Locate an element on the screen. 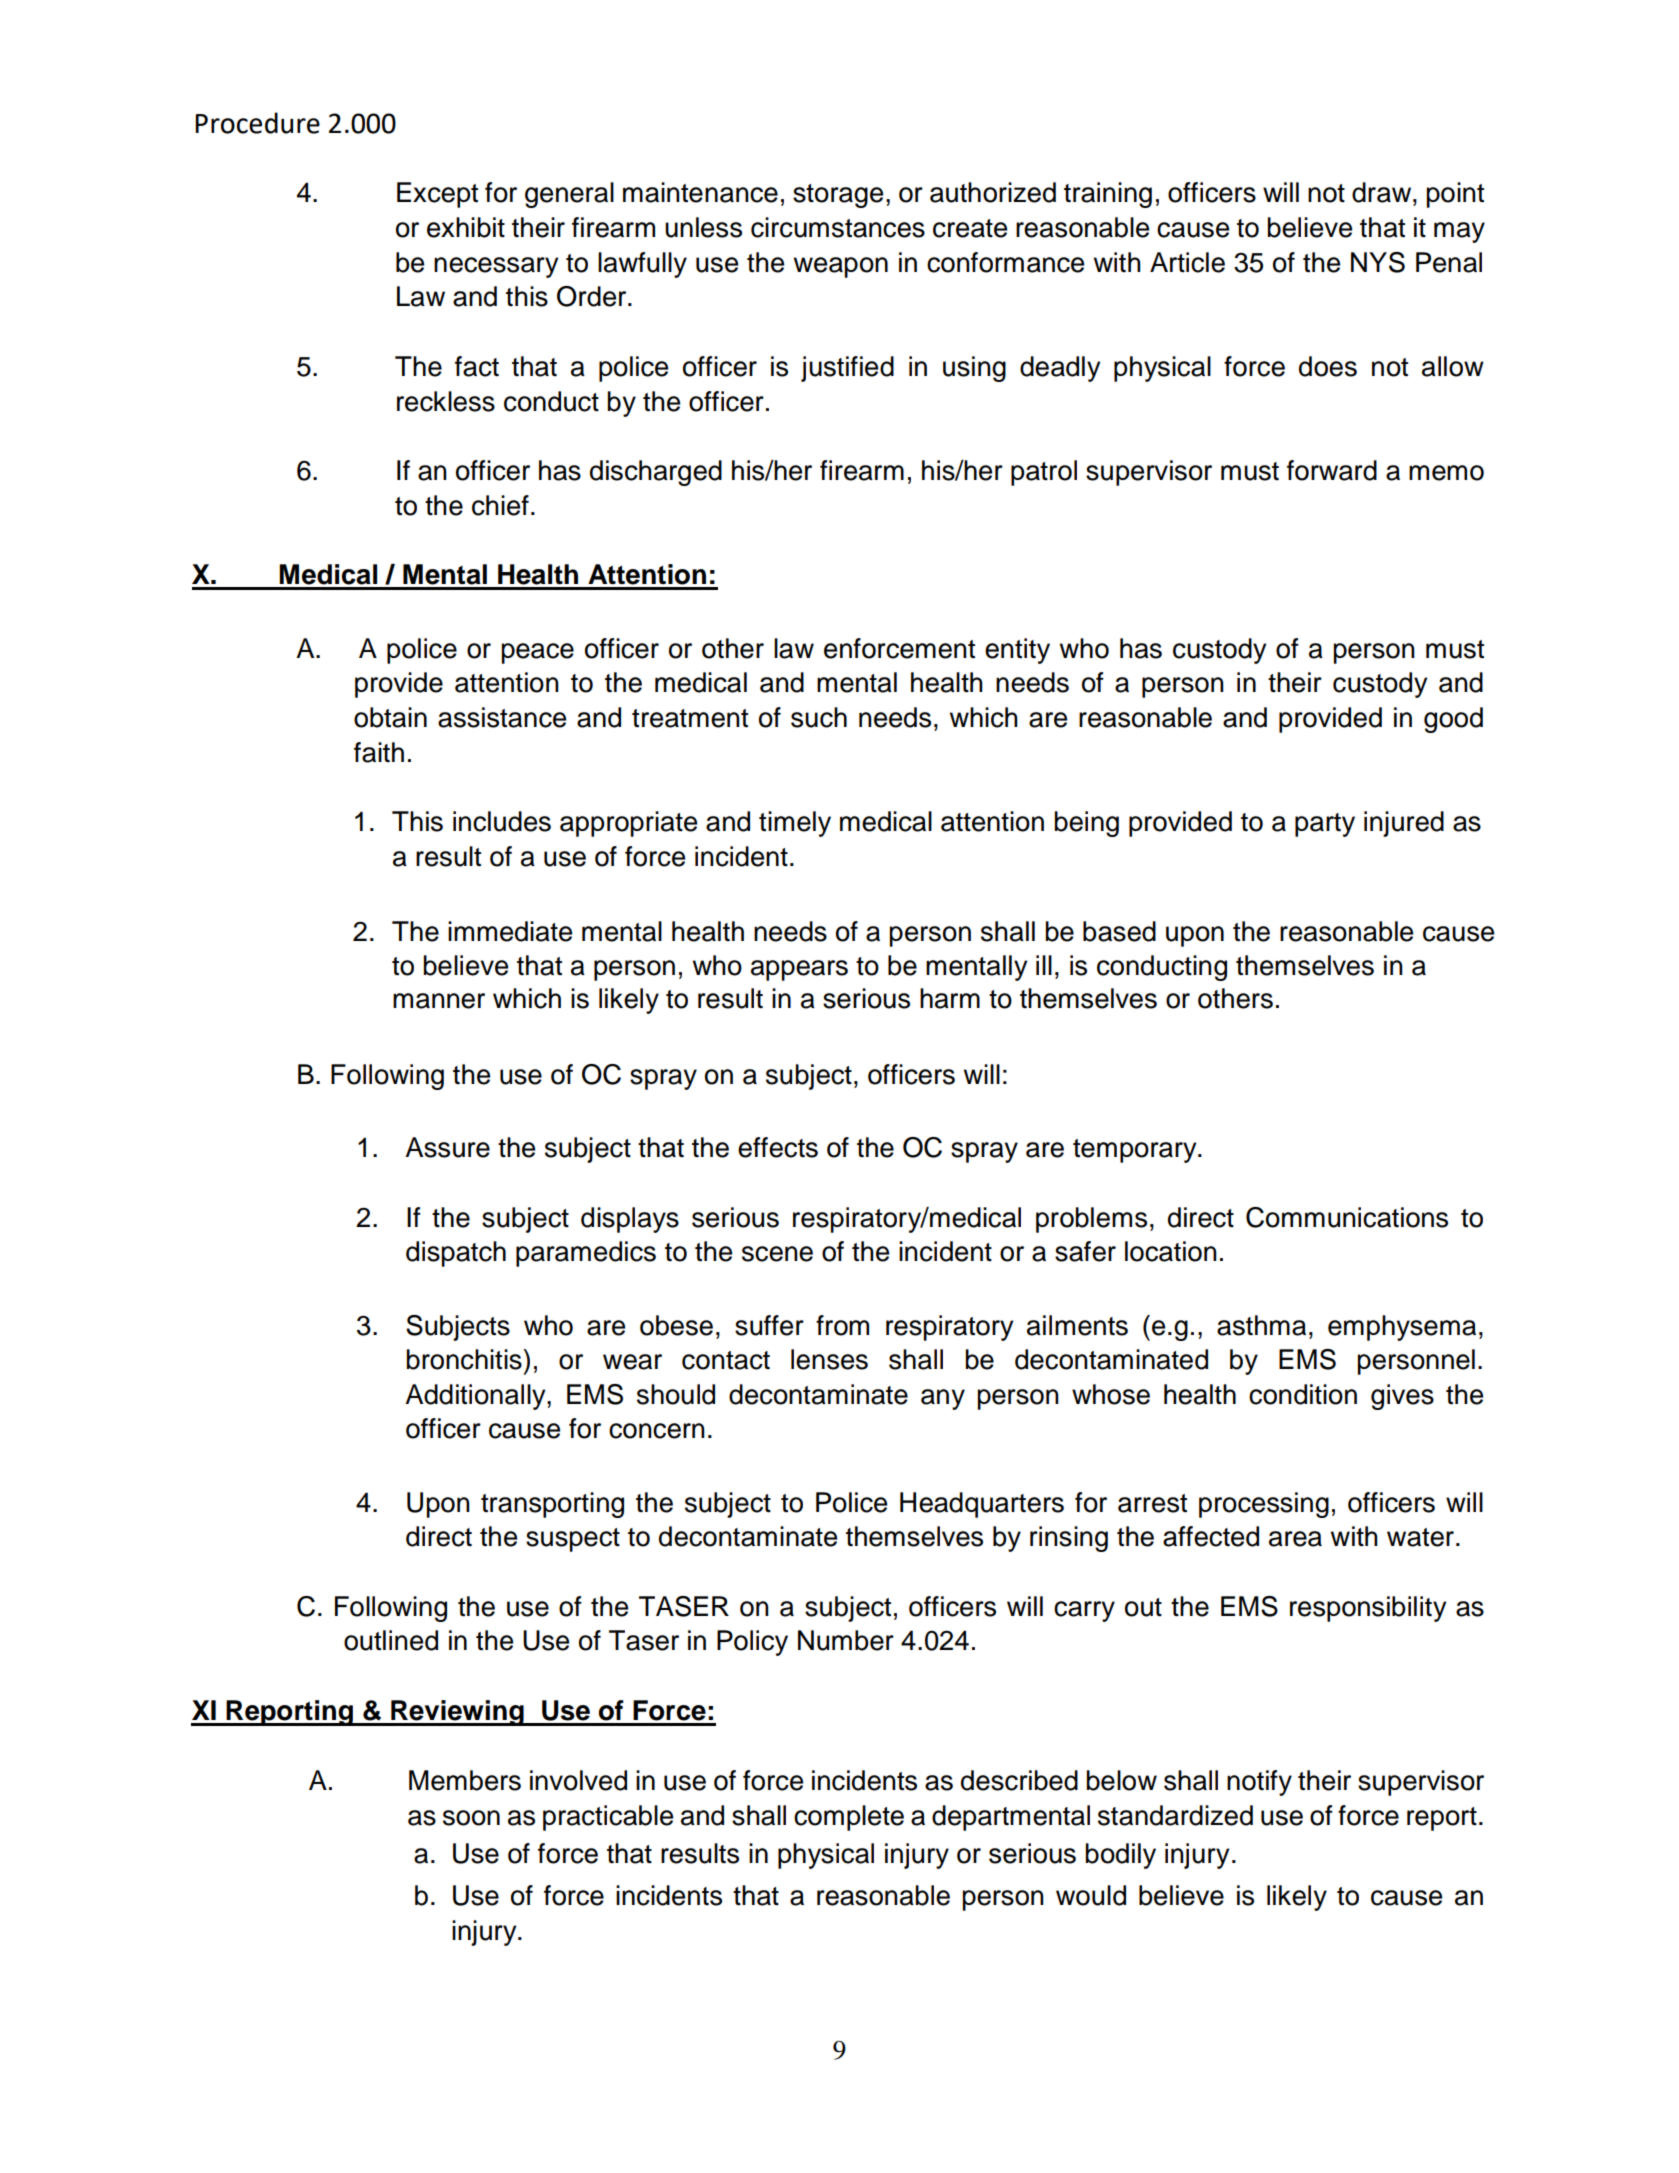 This screenshot has width=1679, height=2173. storage is located at coordinates (838, 196).
